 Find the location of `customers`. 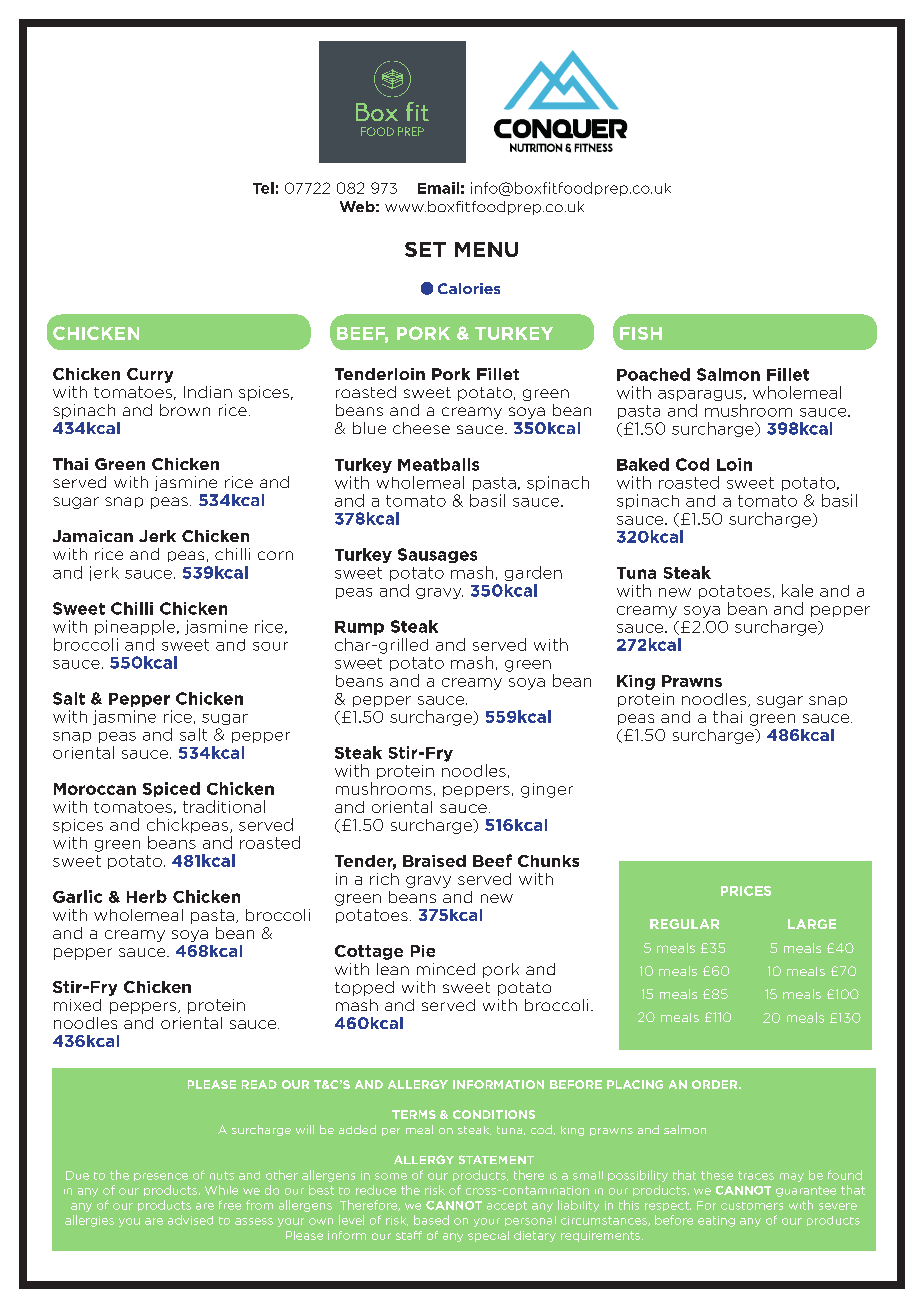

customers is located at coordinates (752, 1206).
